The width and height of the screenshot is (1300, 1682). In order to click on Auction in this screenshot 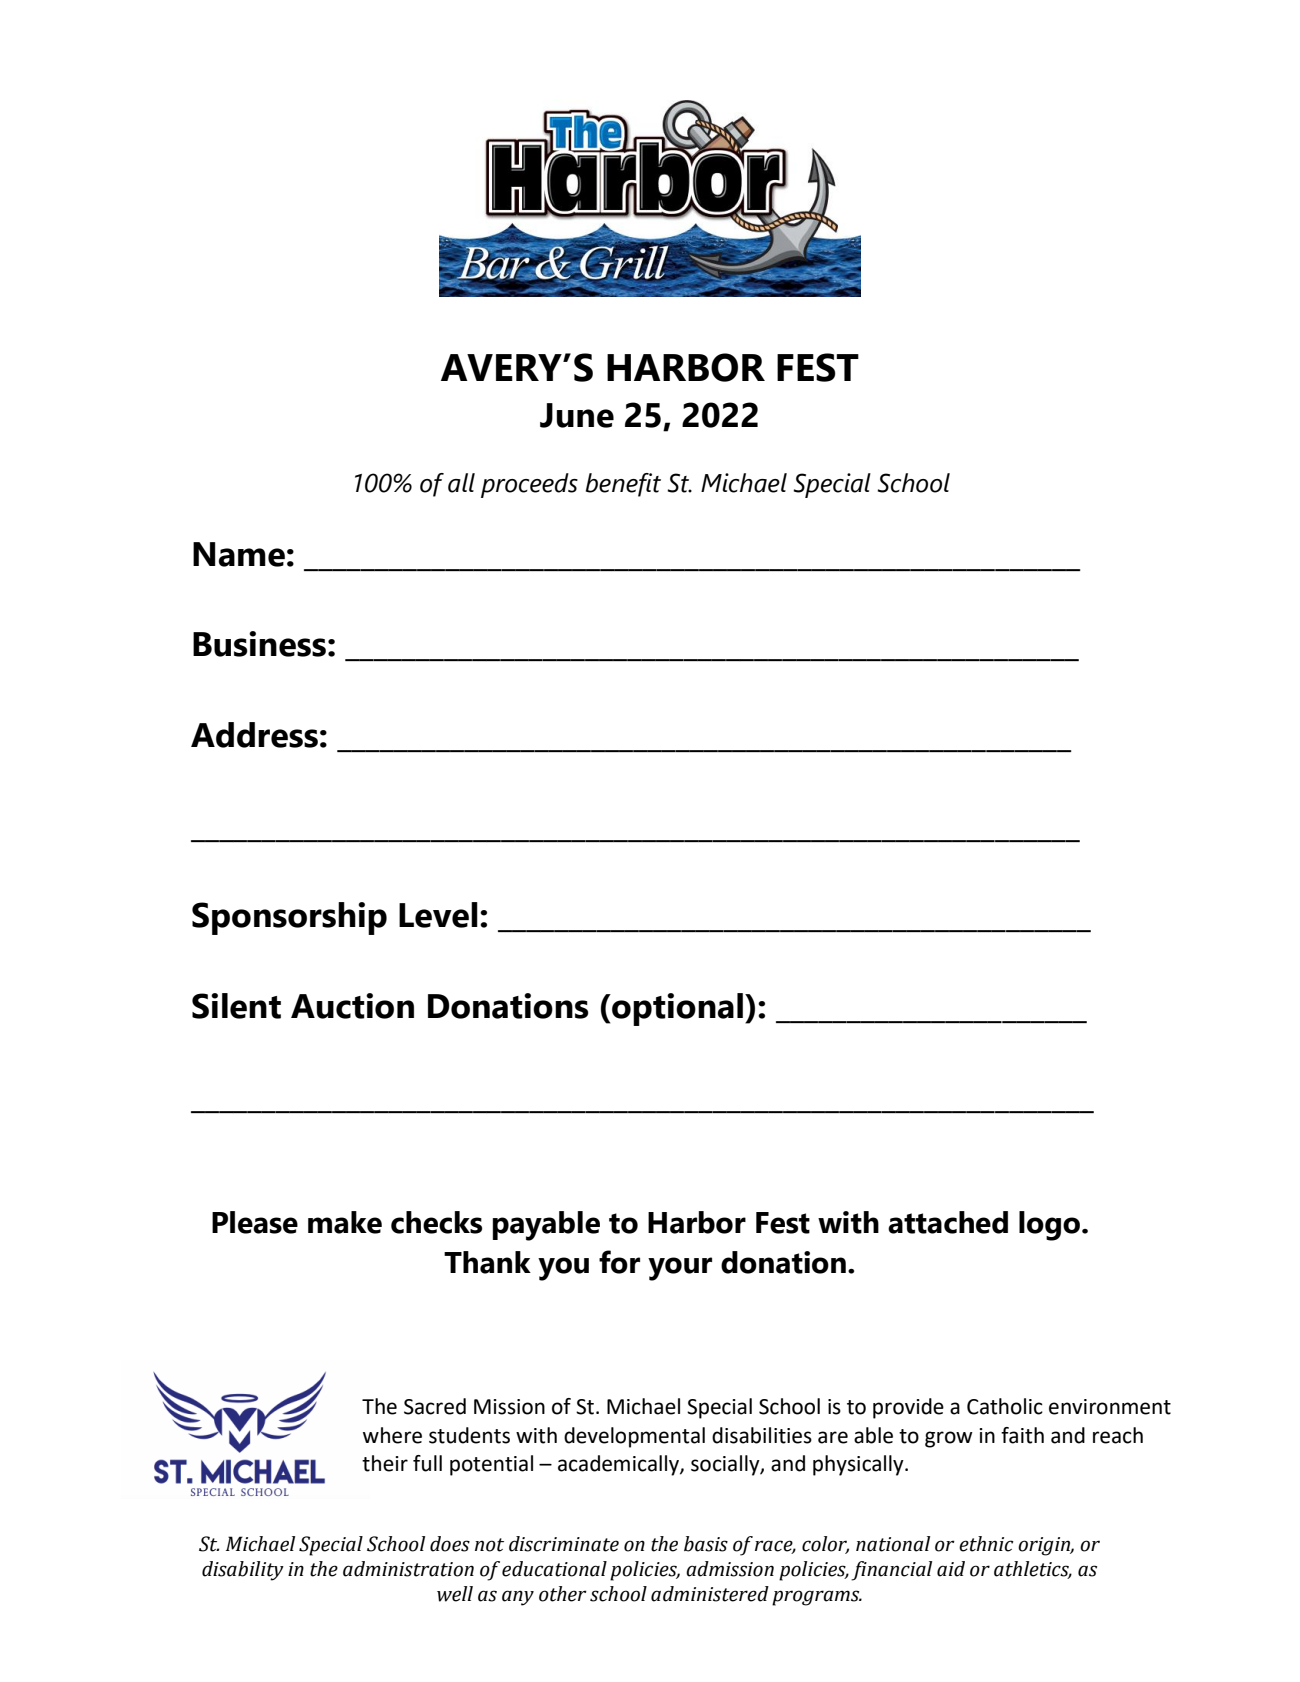, I will do `click(352, 1006)`.
